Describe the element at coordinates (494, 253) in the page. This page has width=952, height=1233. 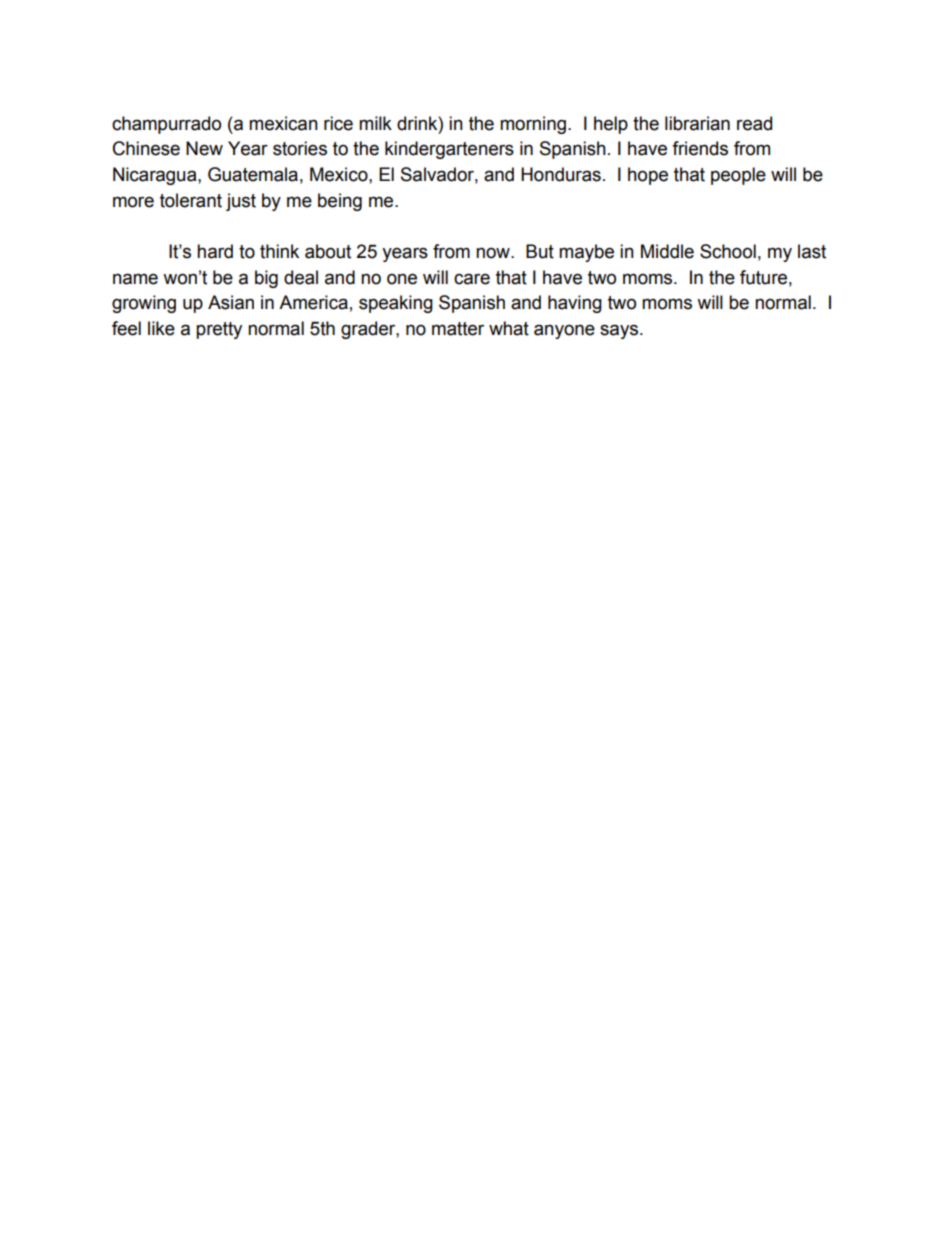
I see `now` at that location.
